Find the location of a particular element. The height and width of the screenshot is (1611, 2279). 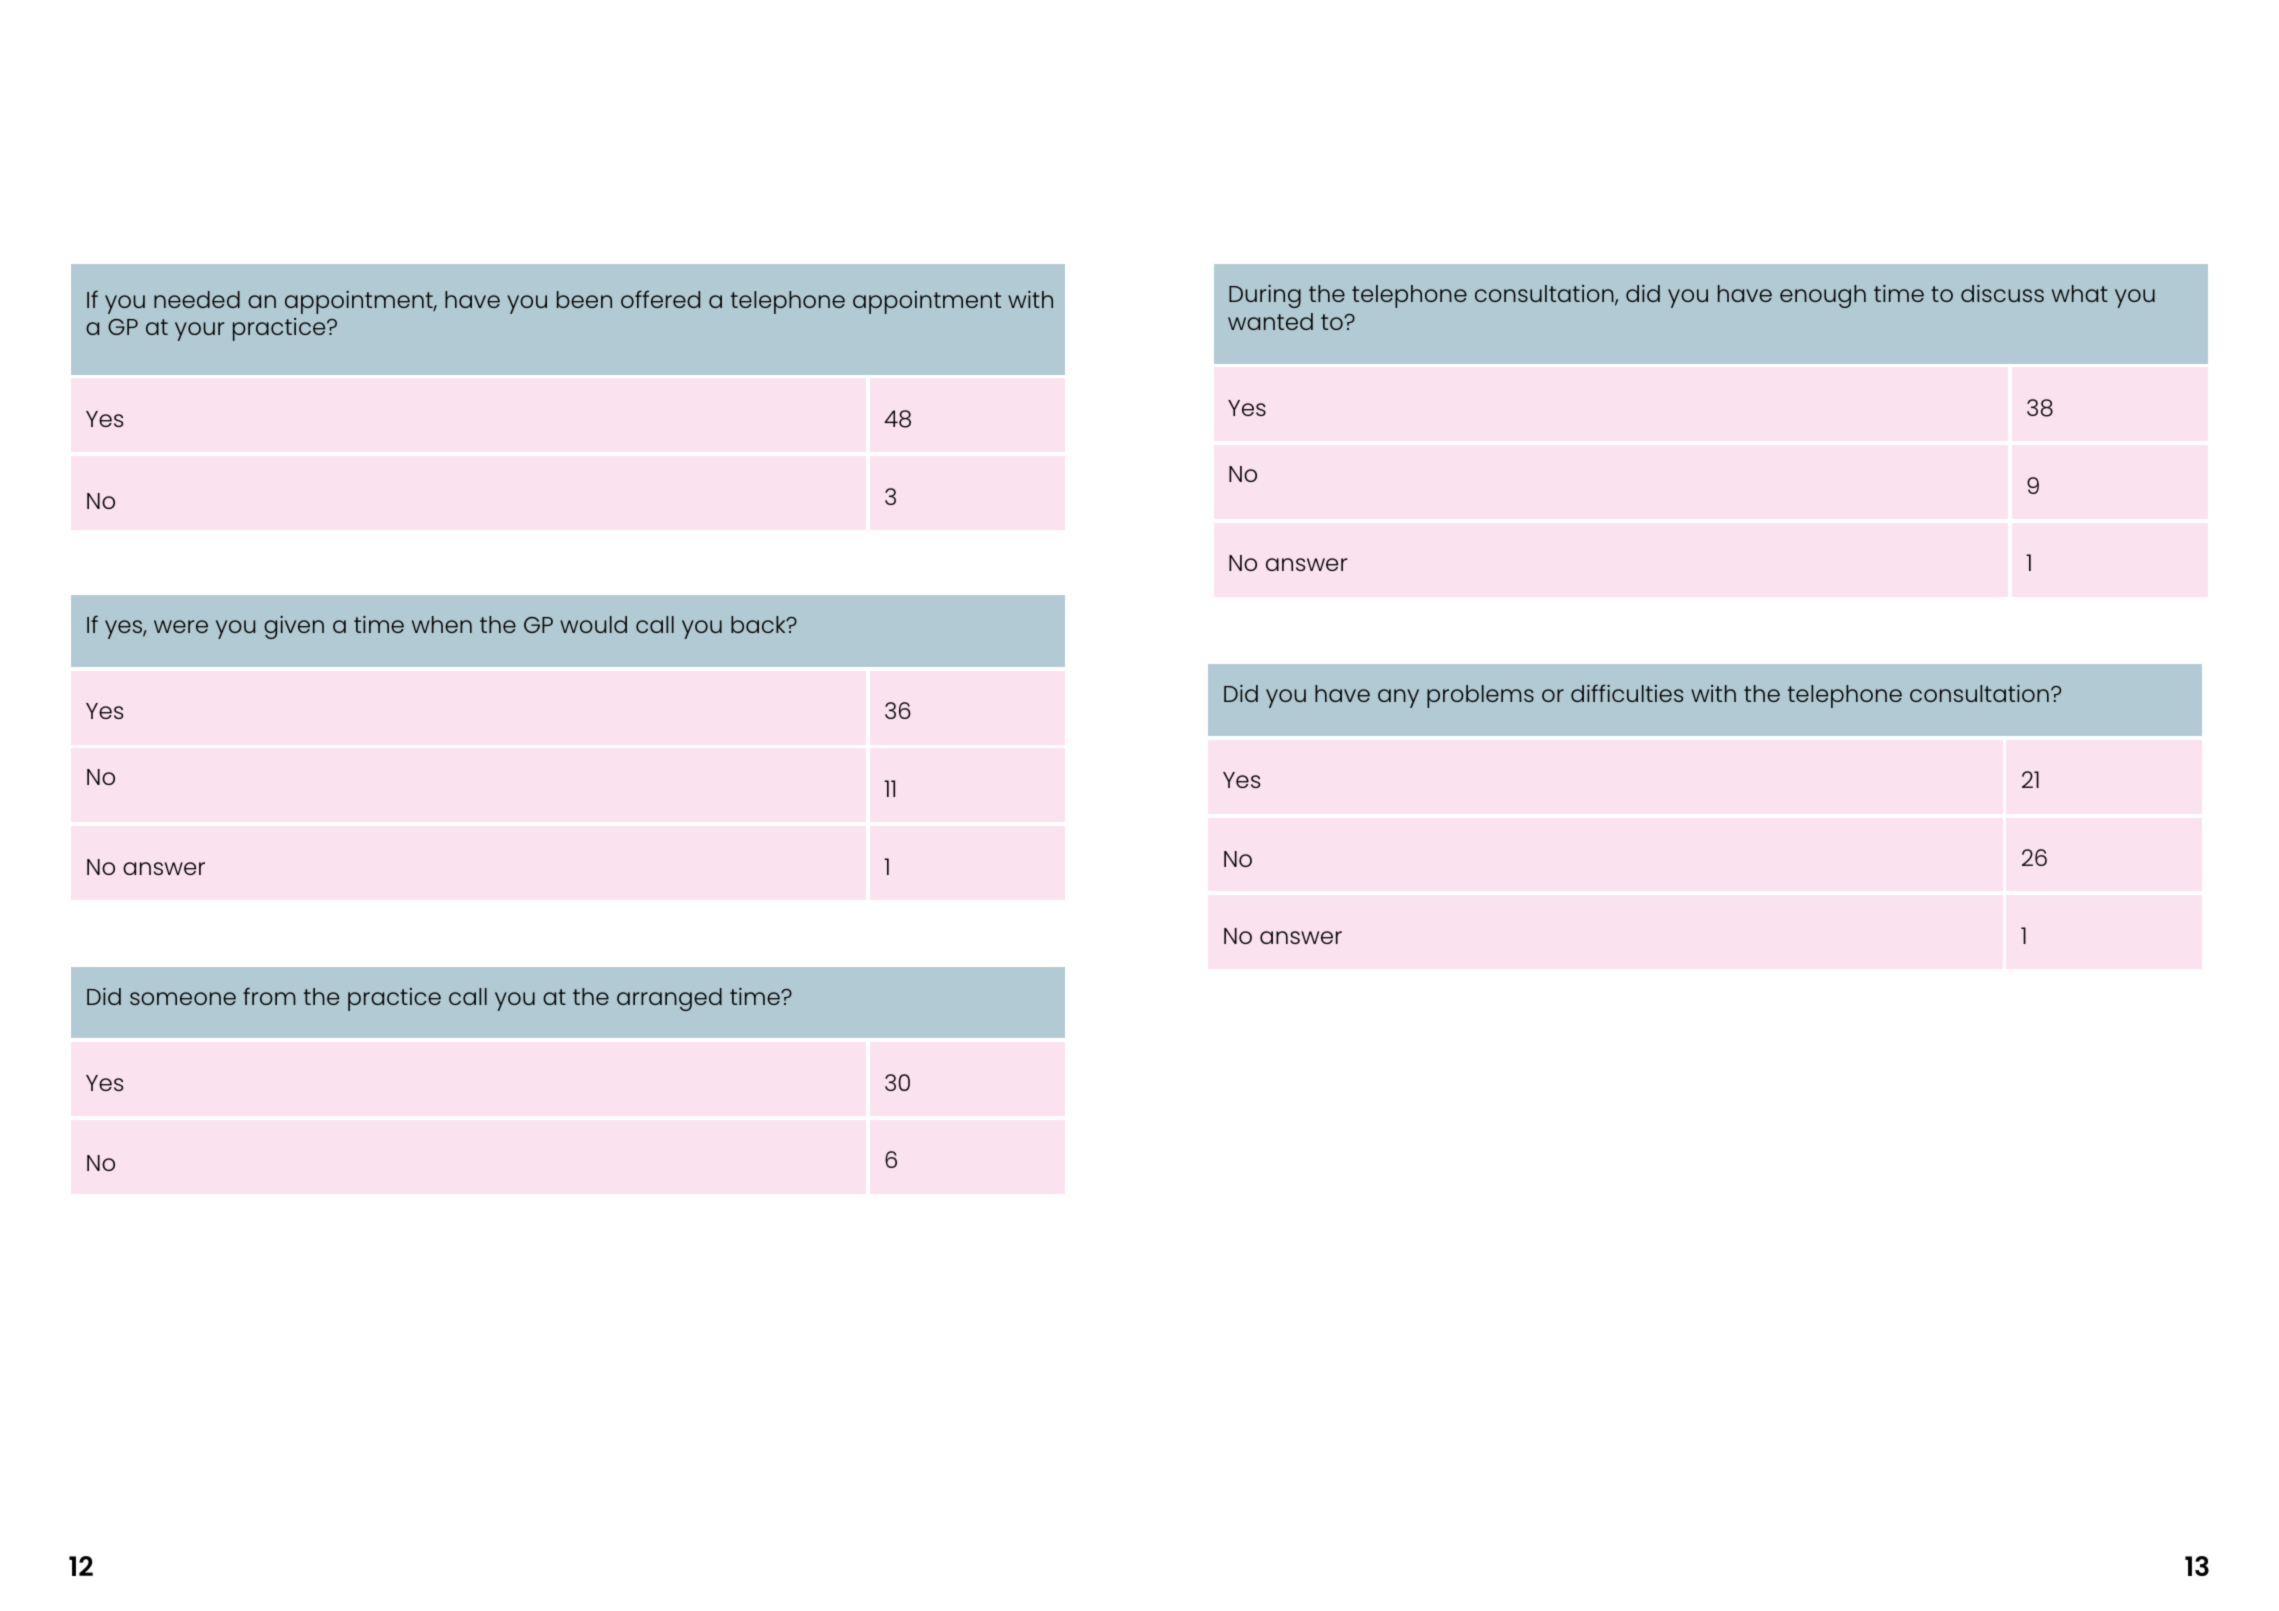

given is located at coordinates (294, 627).
